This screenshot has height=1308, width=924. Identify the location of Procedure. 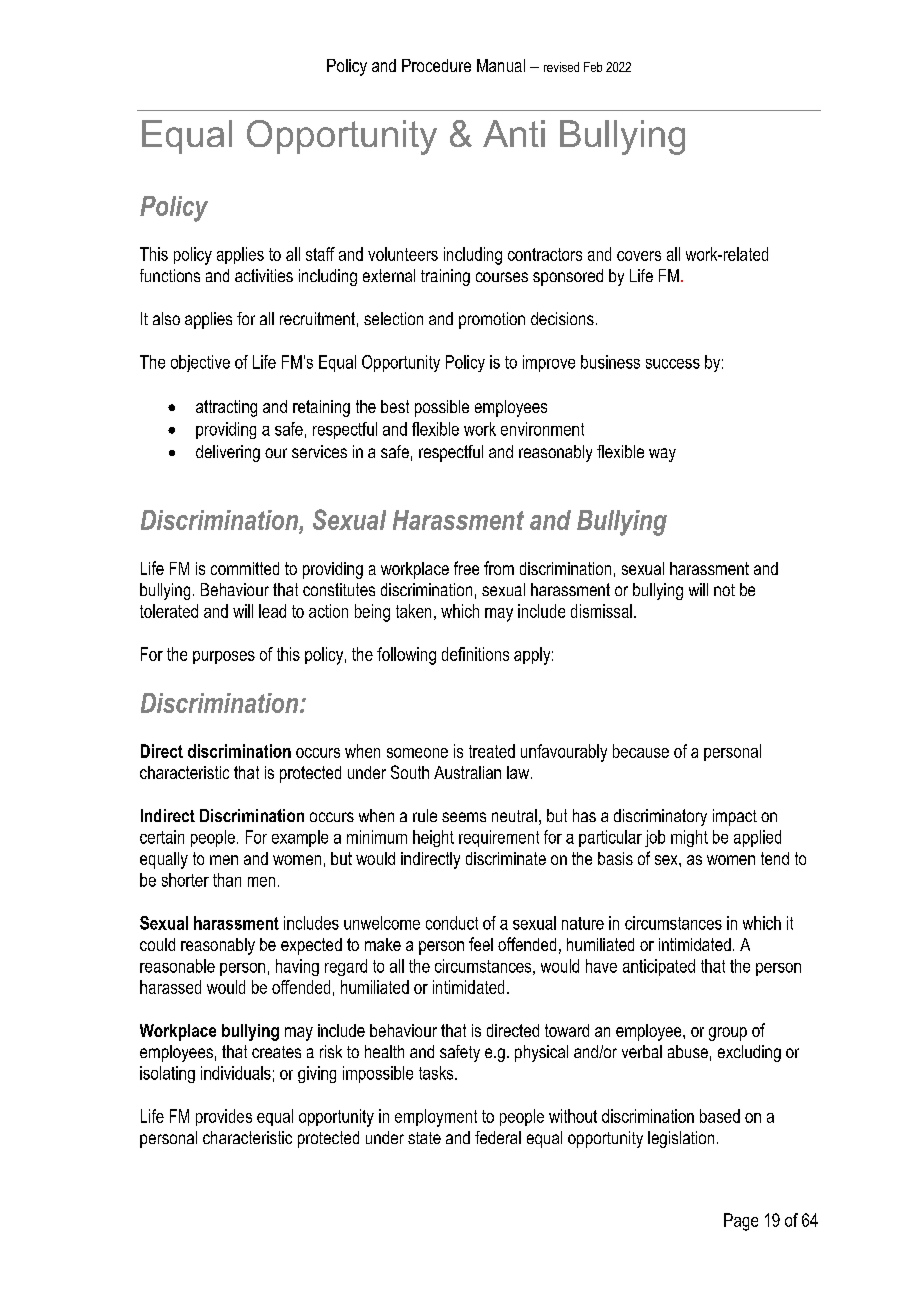
(436, 65).
